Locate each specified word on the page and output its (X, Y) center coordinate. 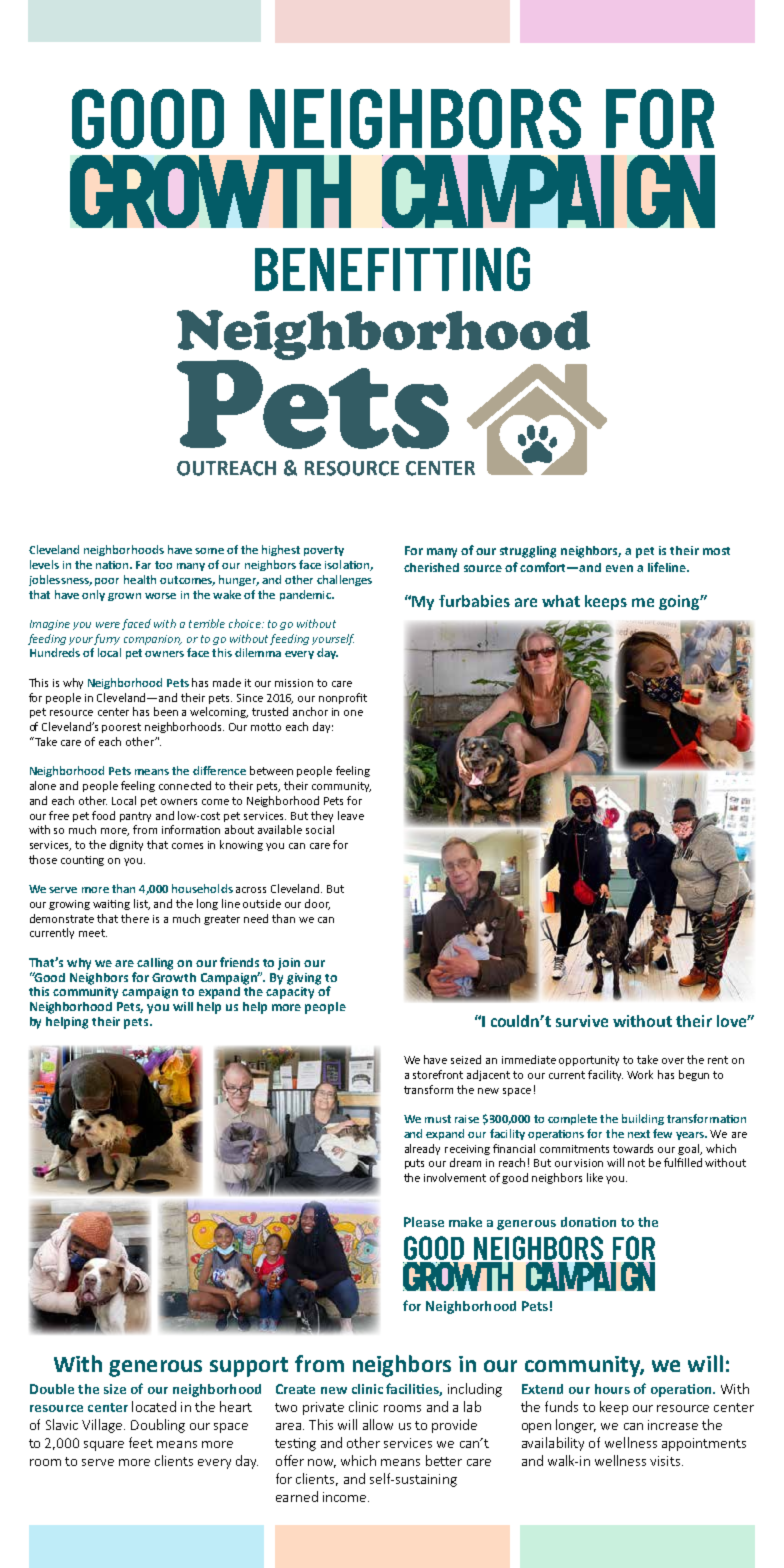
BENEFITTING (392, 269)
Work (640, 1074)
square (104, 1446)
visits (666, 1461)
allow (378, 1424)
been (166, 711)
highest (281, 550)
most (716, 551)
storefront (438, 1074)
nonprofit (343, 698)
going (680, 602)
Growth (174, 975)
